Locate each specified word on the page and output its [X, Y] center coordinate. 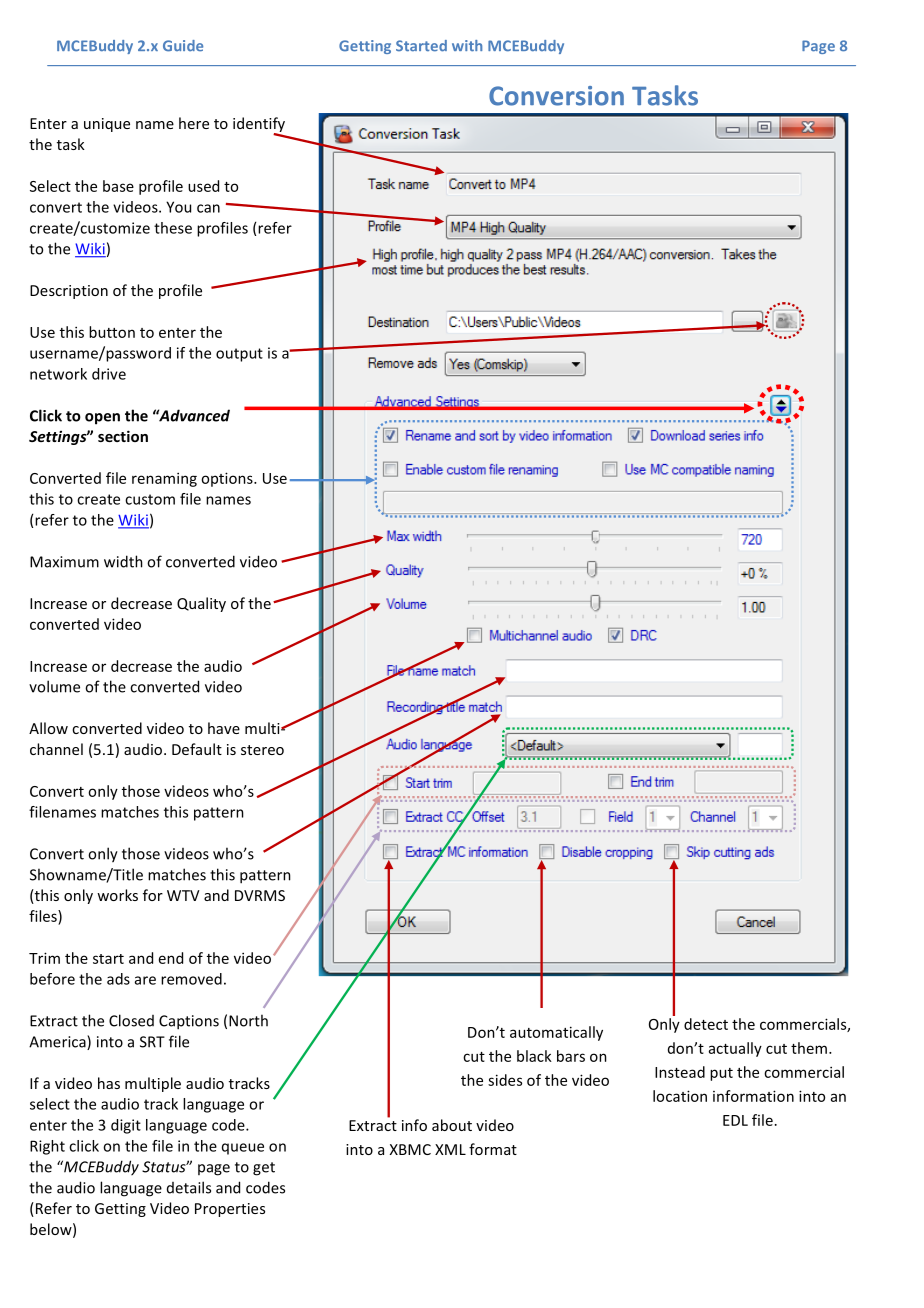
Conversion [556, 96]
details [189, 1187]
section [123, 436]
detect [706, 1024]
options [228, 479]
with [467, 46]
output [239, 355]
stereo [262, 750]
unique [107, 125]
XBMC [410, 1149]
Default [197, 749]
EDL [735, 1120]
